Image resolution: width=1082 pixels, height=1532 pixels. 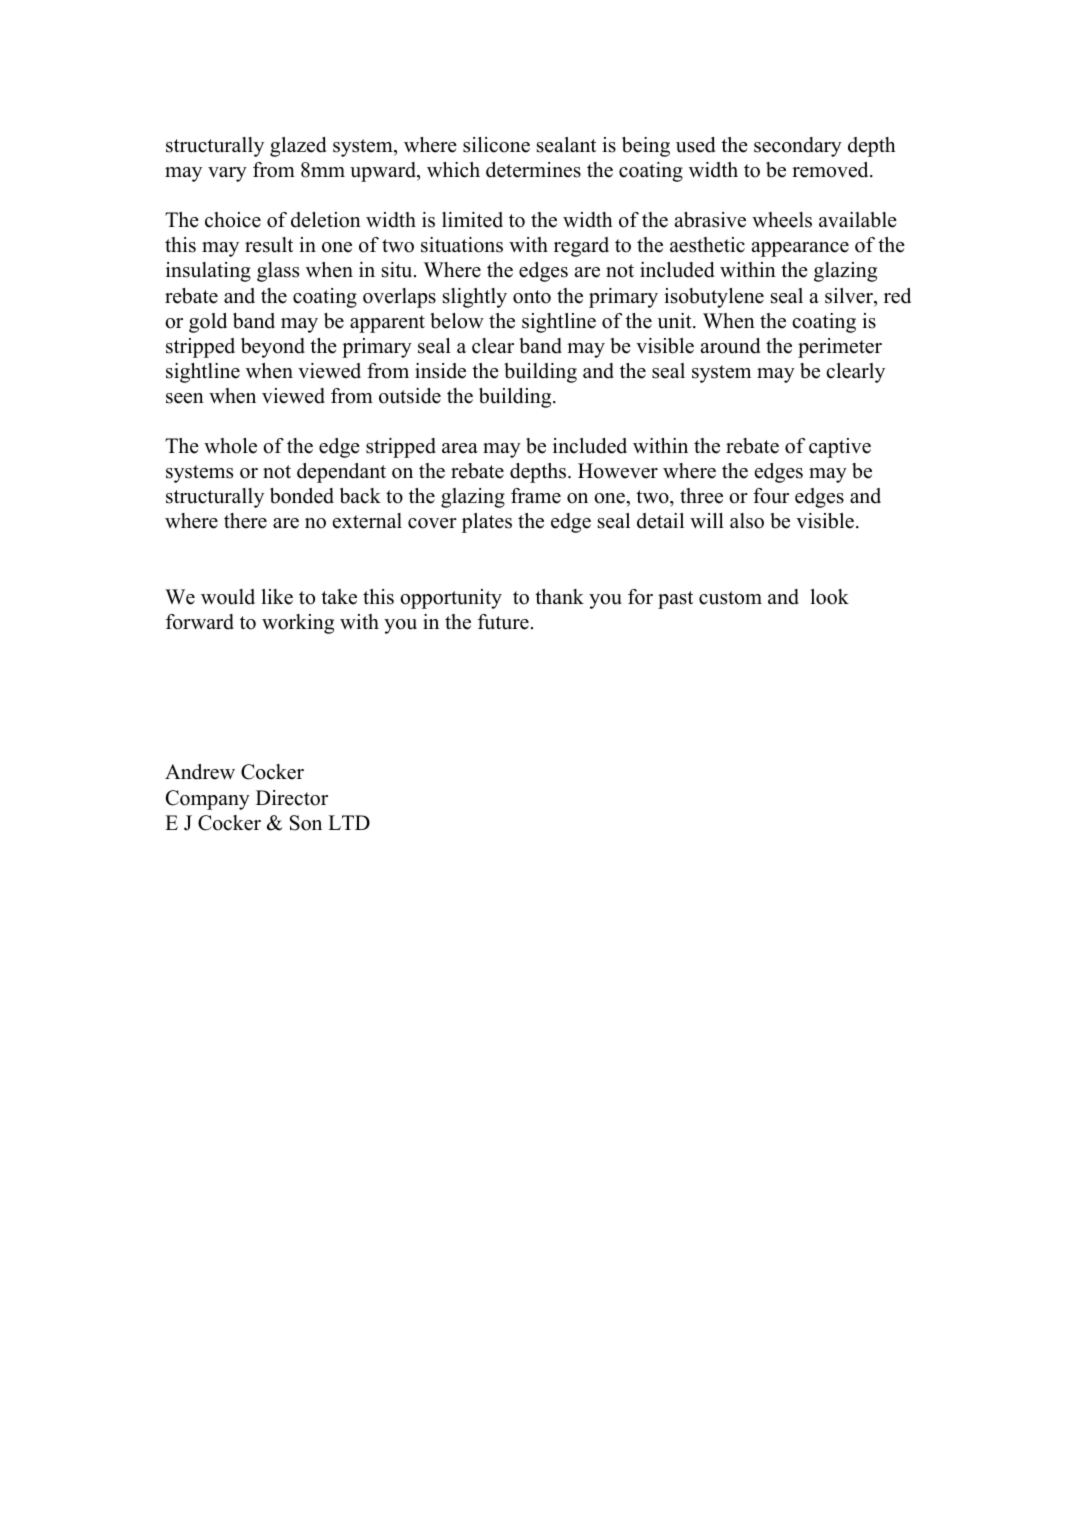 What do you see at coordinates (840, 448) in the screenshot?
I see `captive` at bounding box center [840, 448].
